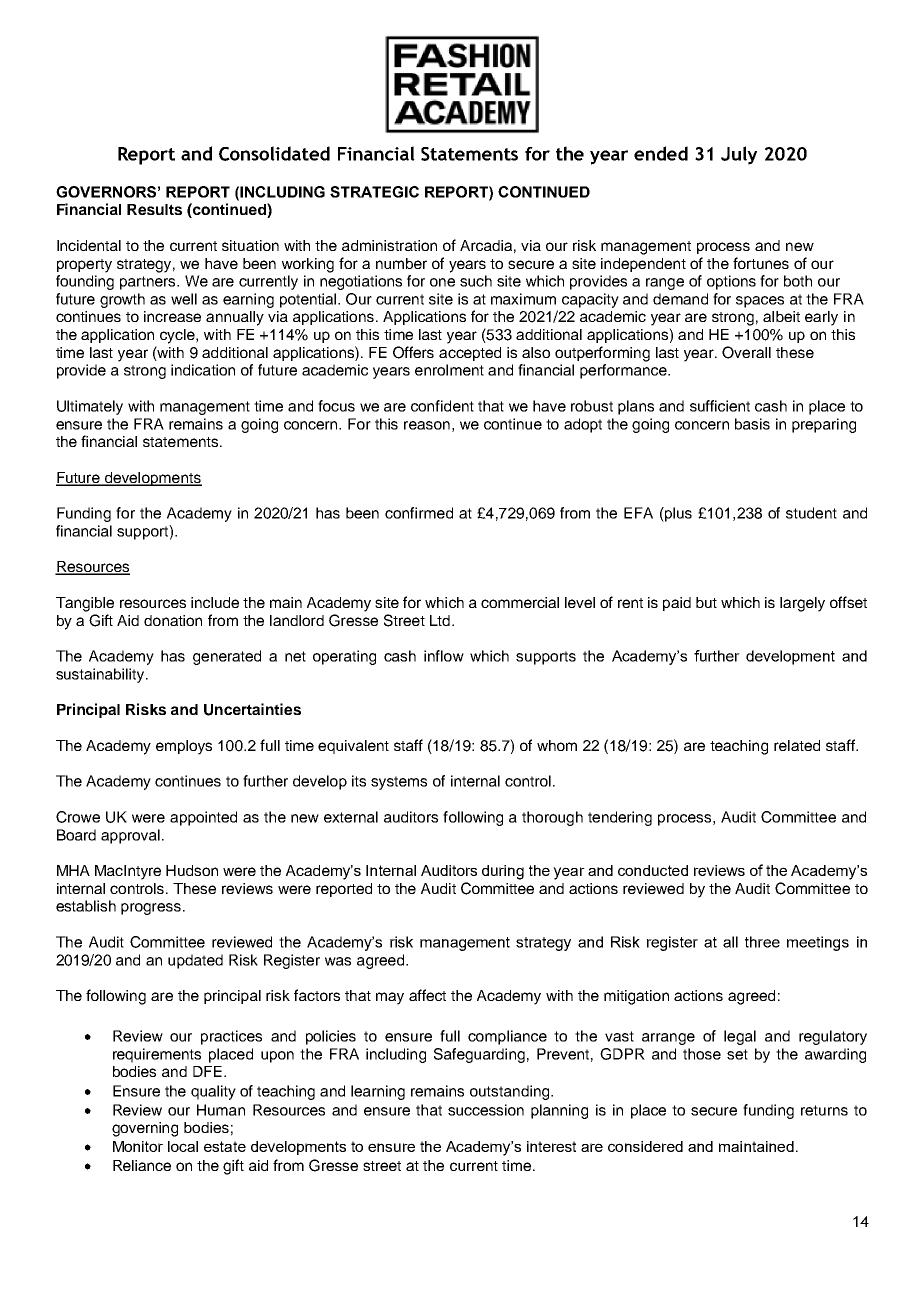  Describe the element at coordinates (173, 620) in the screenshot. I see `donation` at that location.
